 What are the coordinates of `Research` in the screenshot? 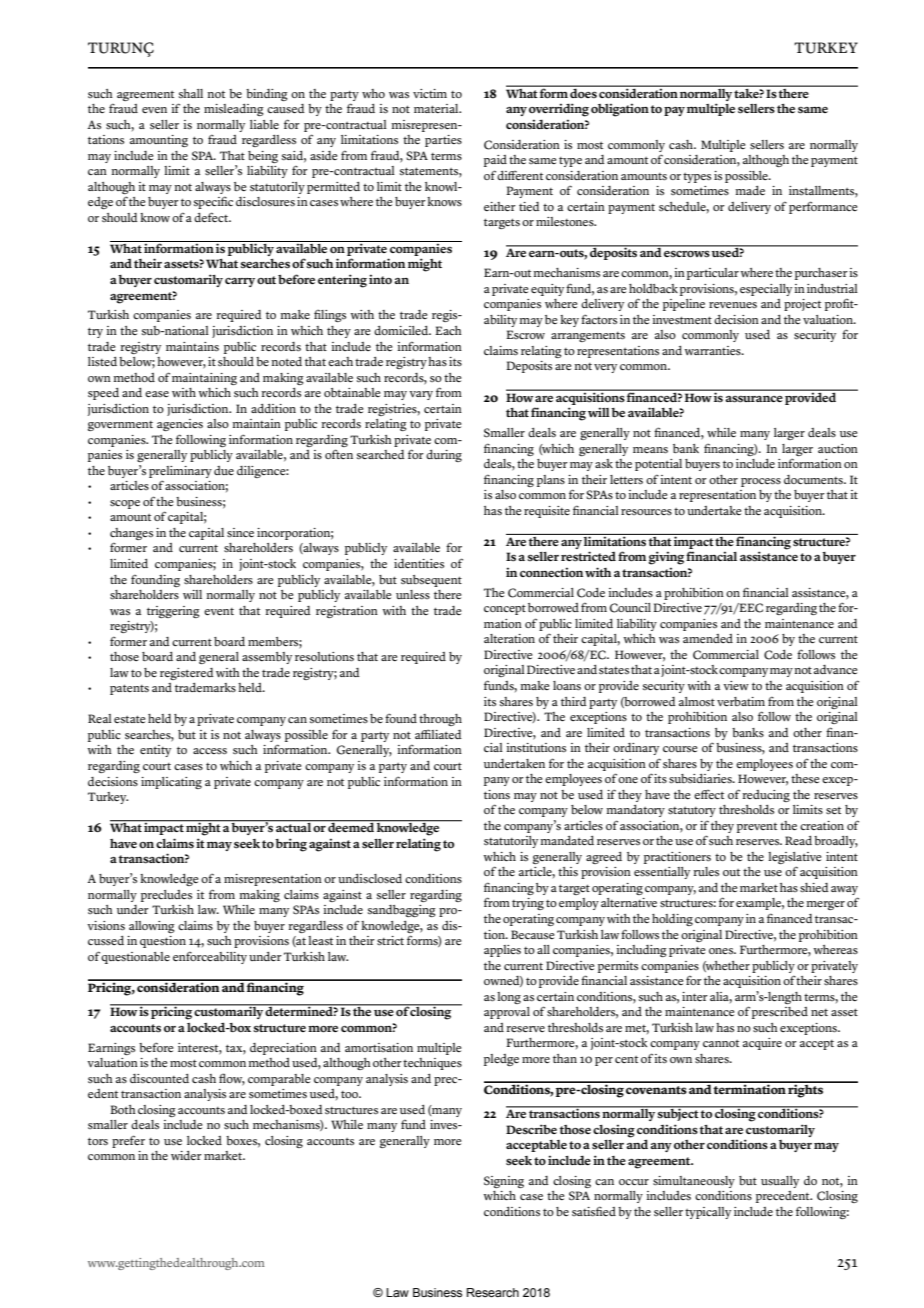 It's located at (493, 1292).
